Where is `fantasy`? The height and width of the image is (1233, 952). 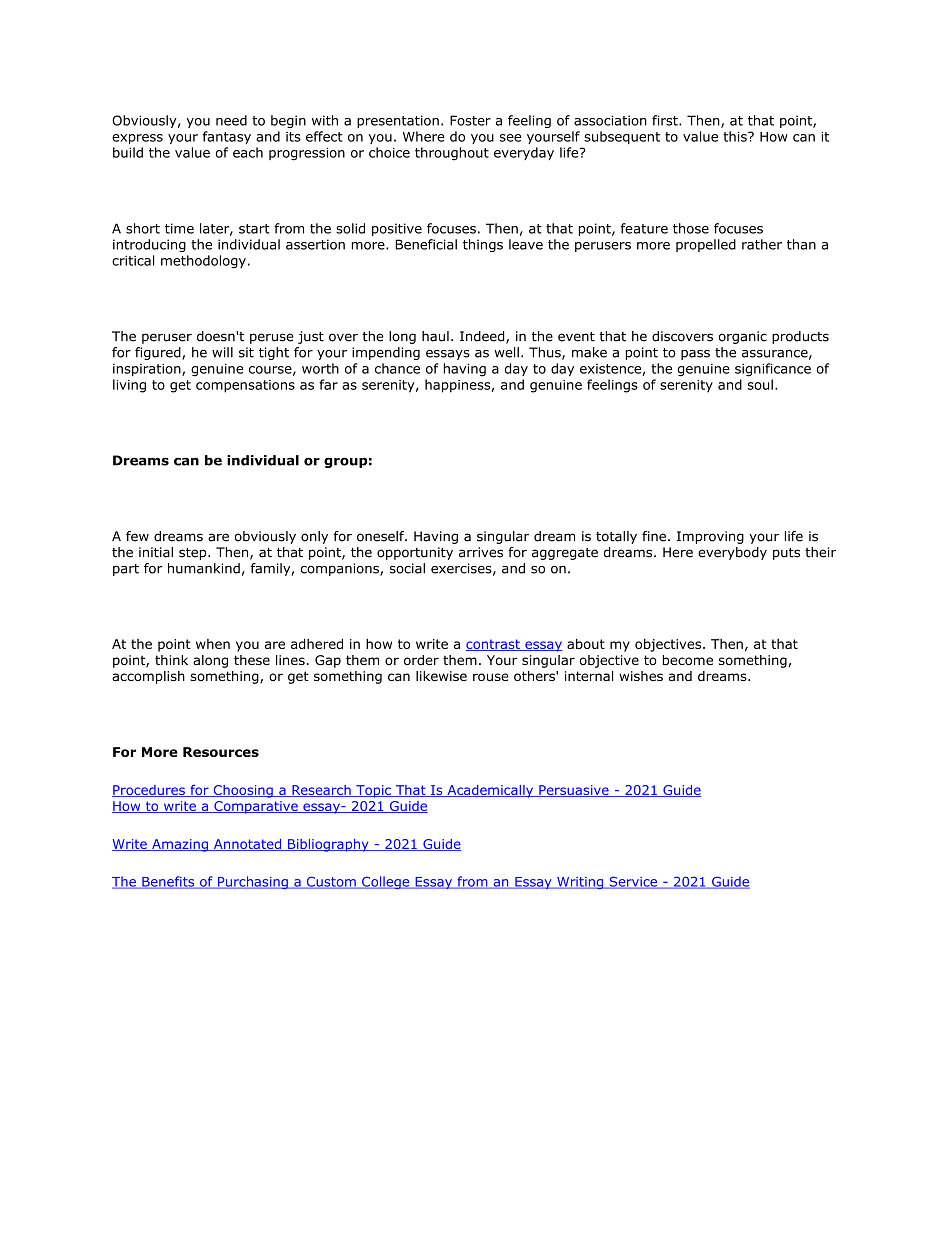
fantasy is located at coordinates (227, 137).
